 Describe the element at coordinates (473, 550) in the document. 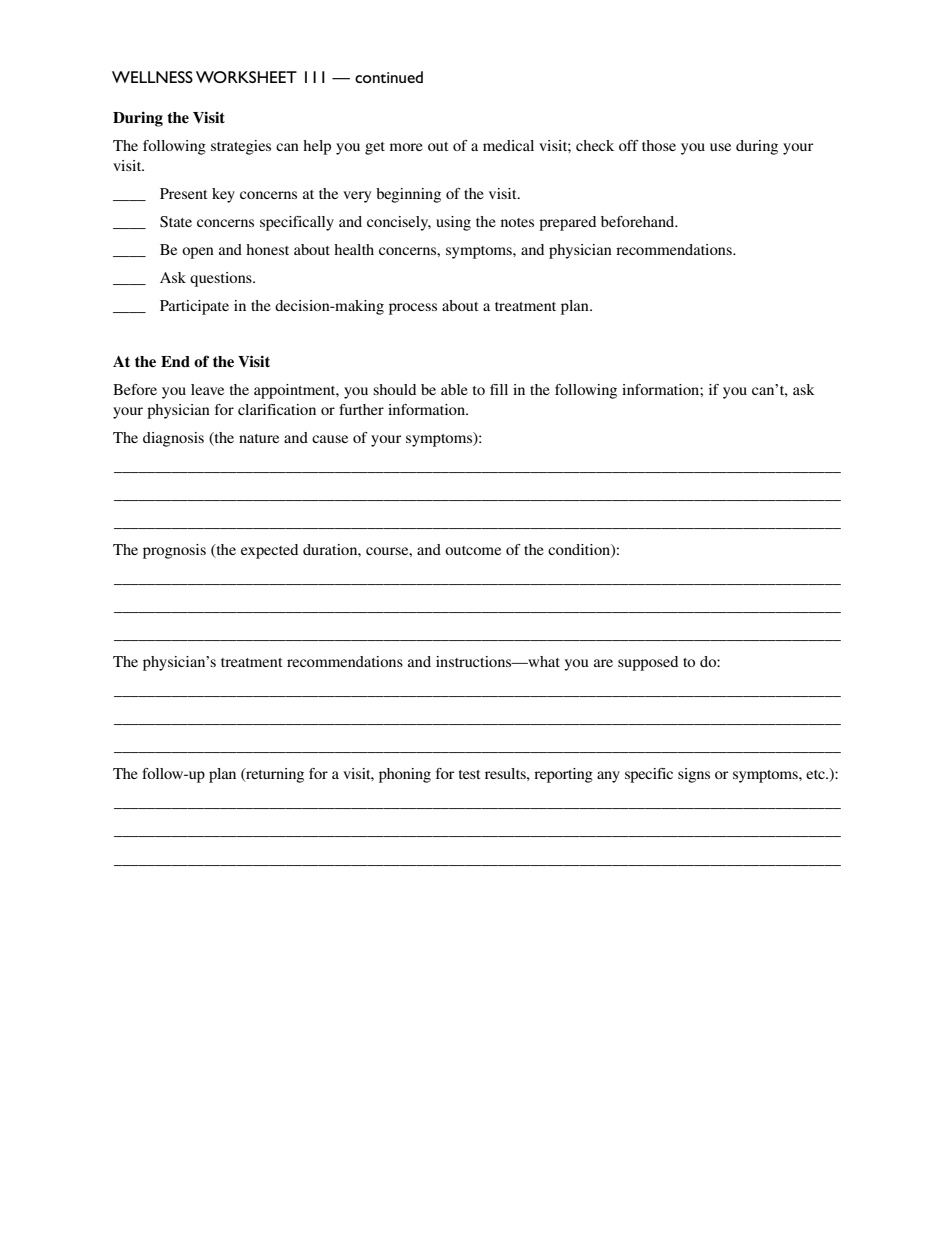

I see `outcome` at that location.
